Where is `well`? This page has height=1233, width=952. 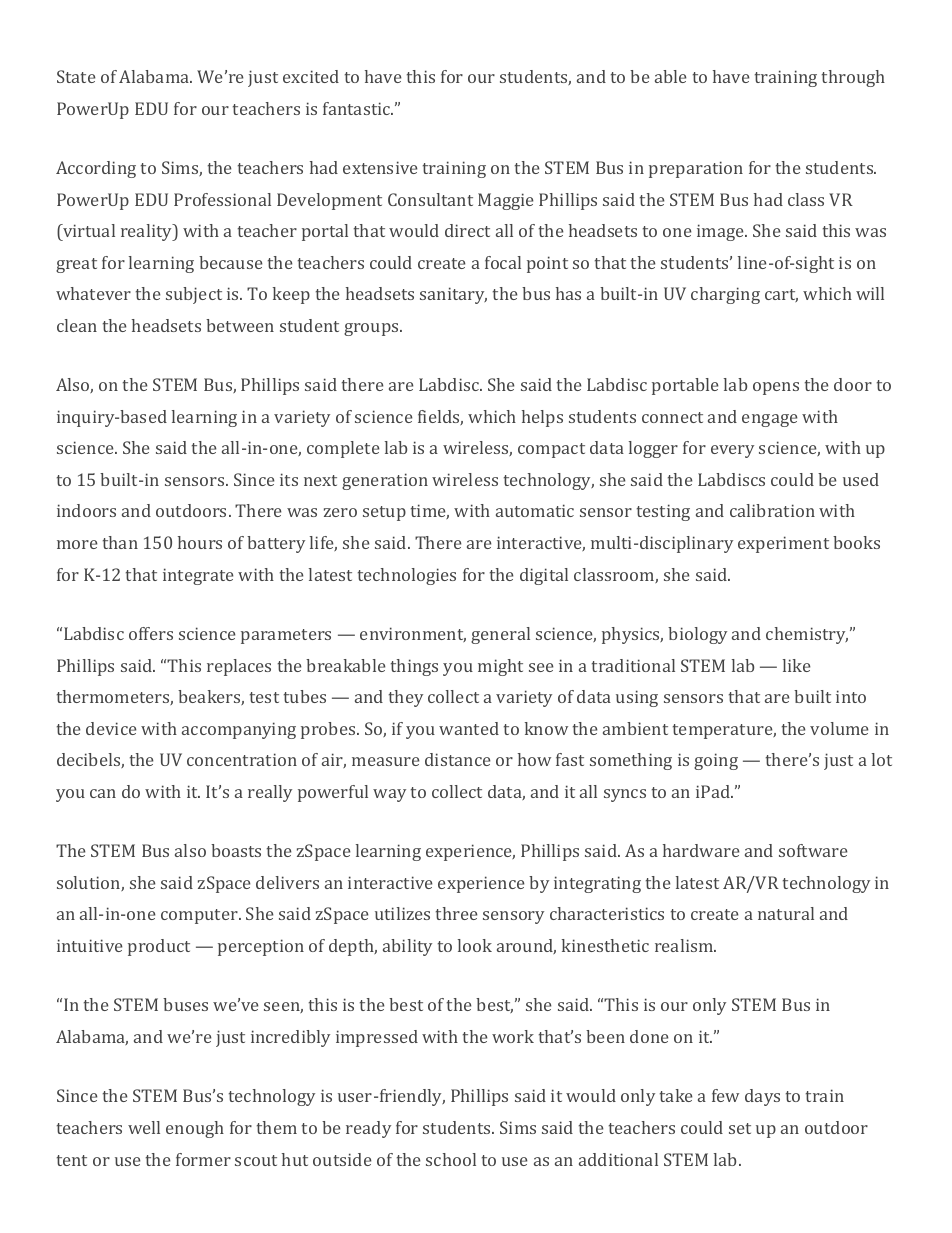
well is located at coordinates (144, 1127).
